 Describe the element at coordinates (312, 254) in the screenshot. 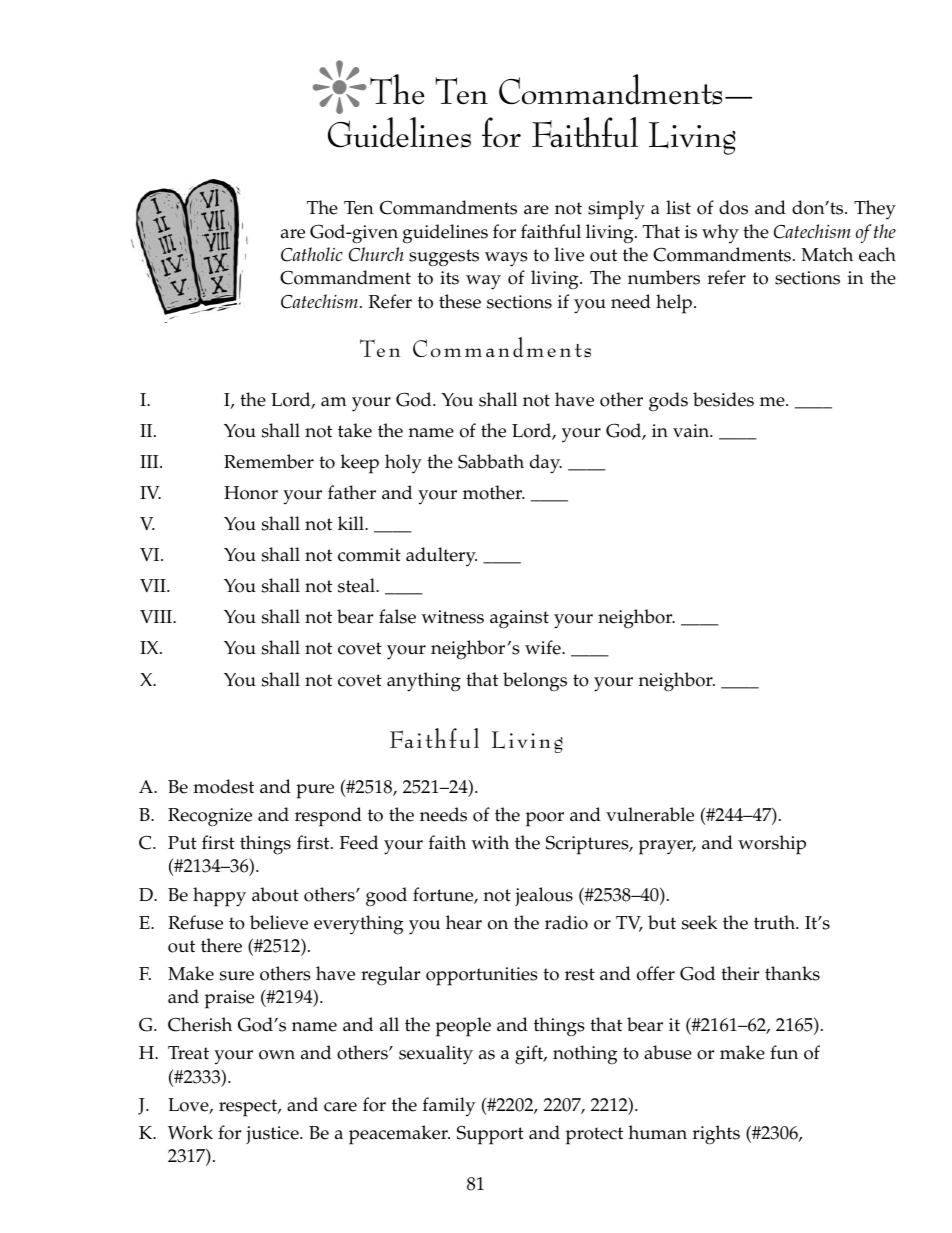

I see `Catholic` at that location.
